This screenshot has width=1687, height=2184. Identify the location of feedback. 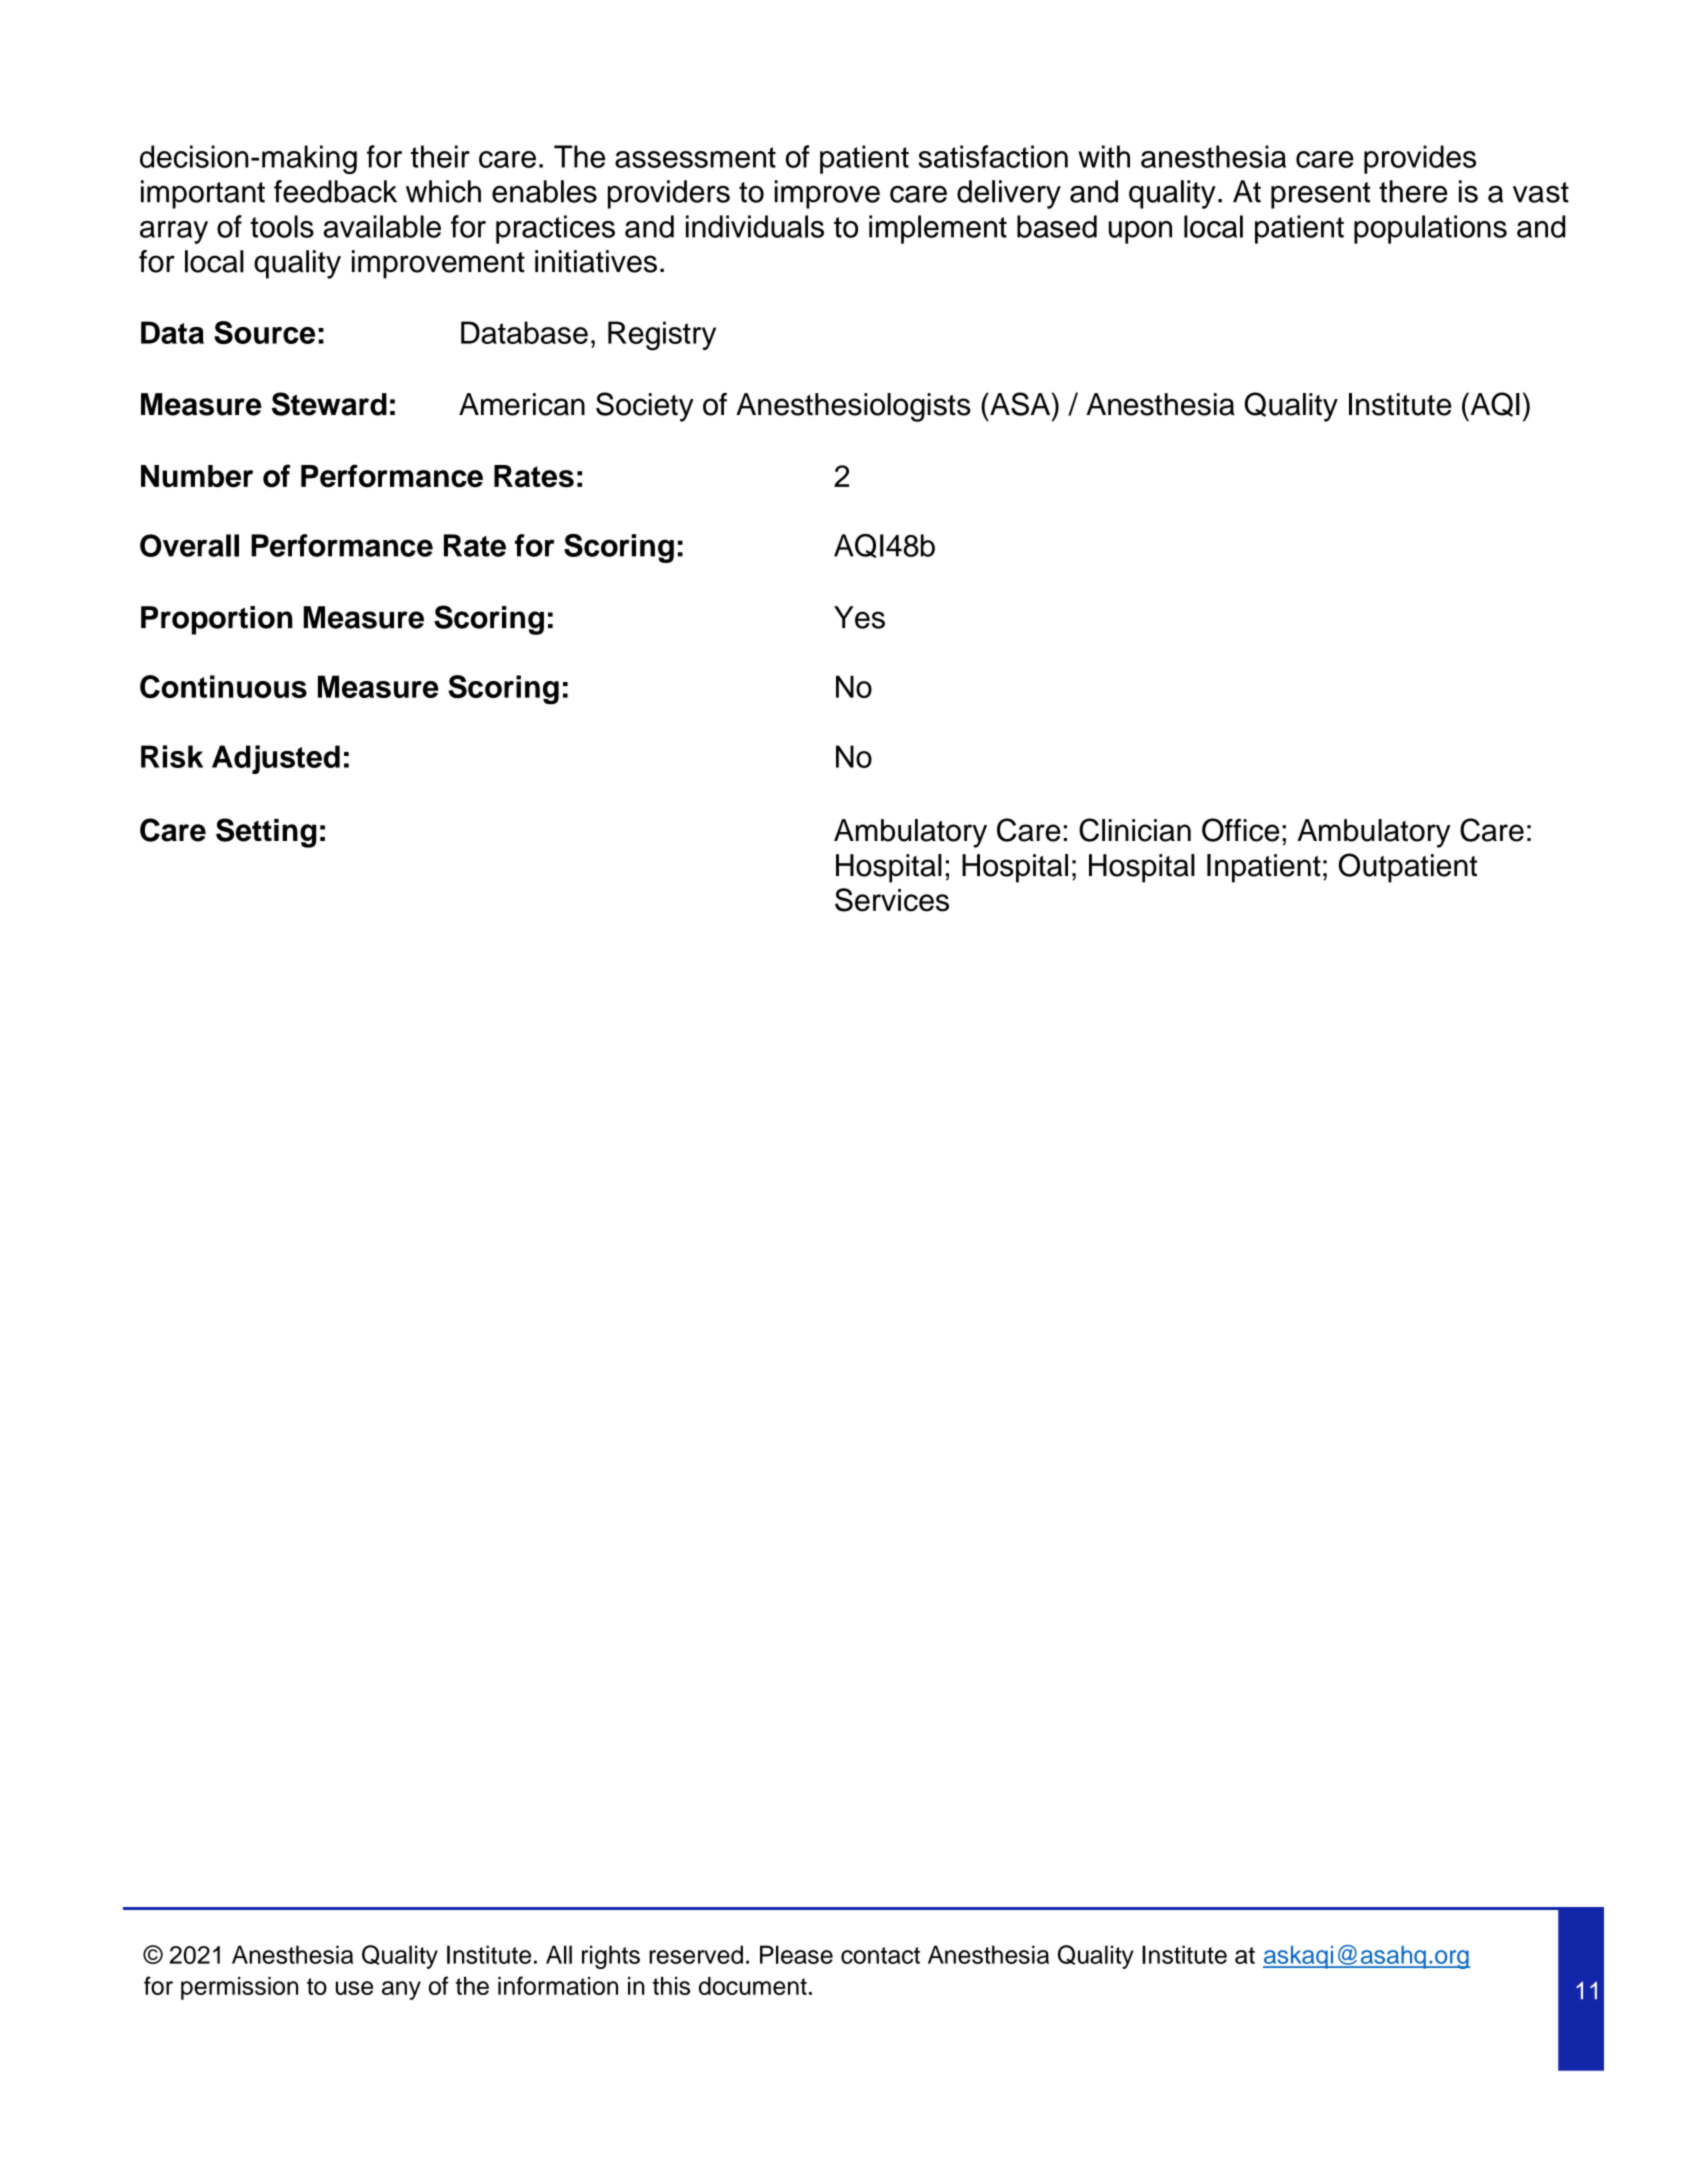
(335, 191).
